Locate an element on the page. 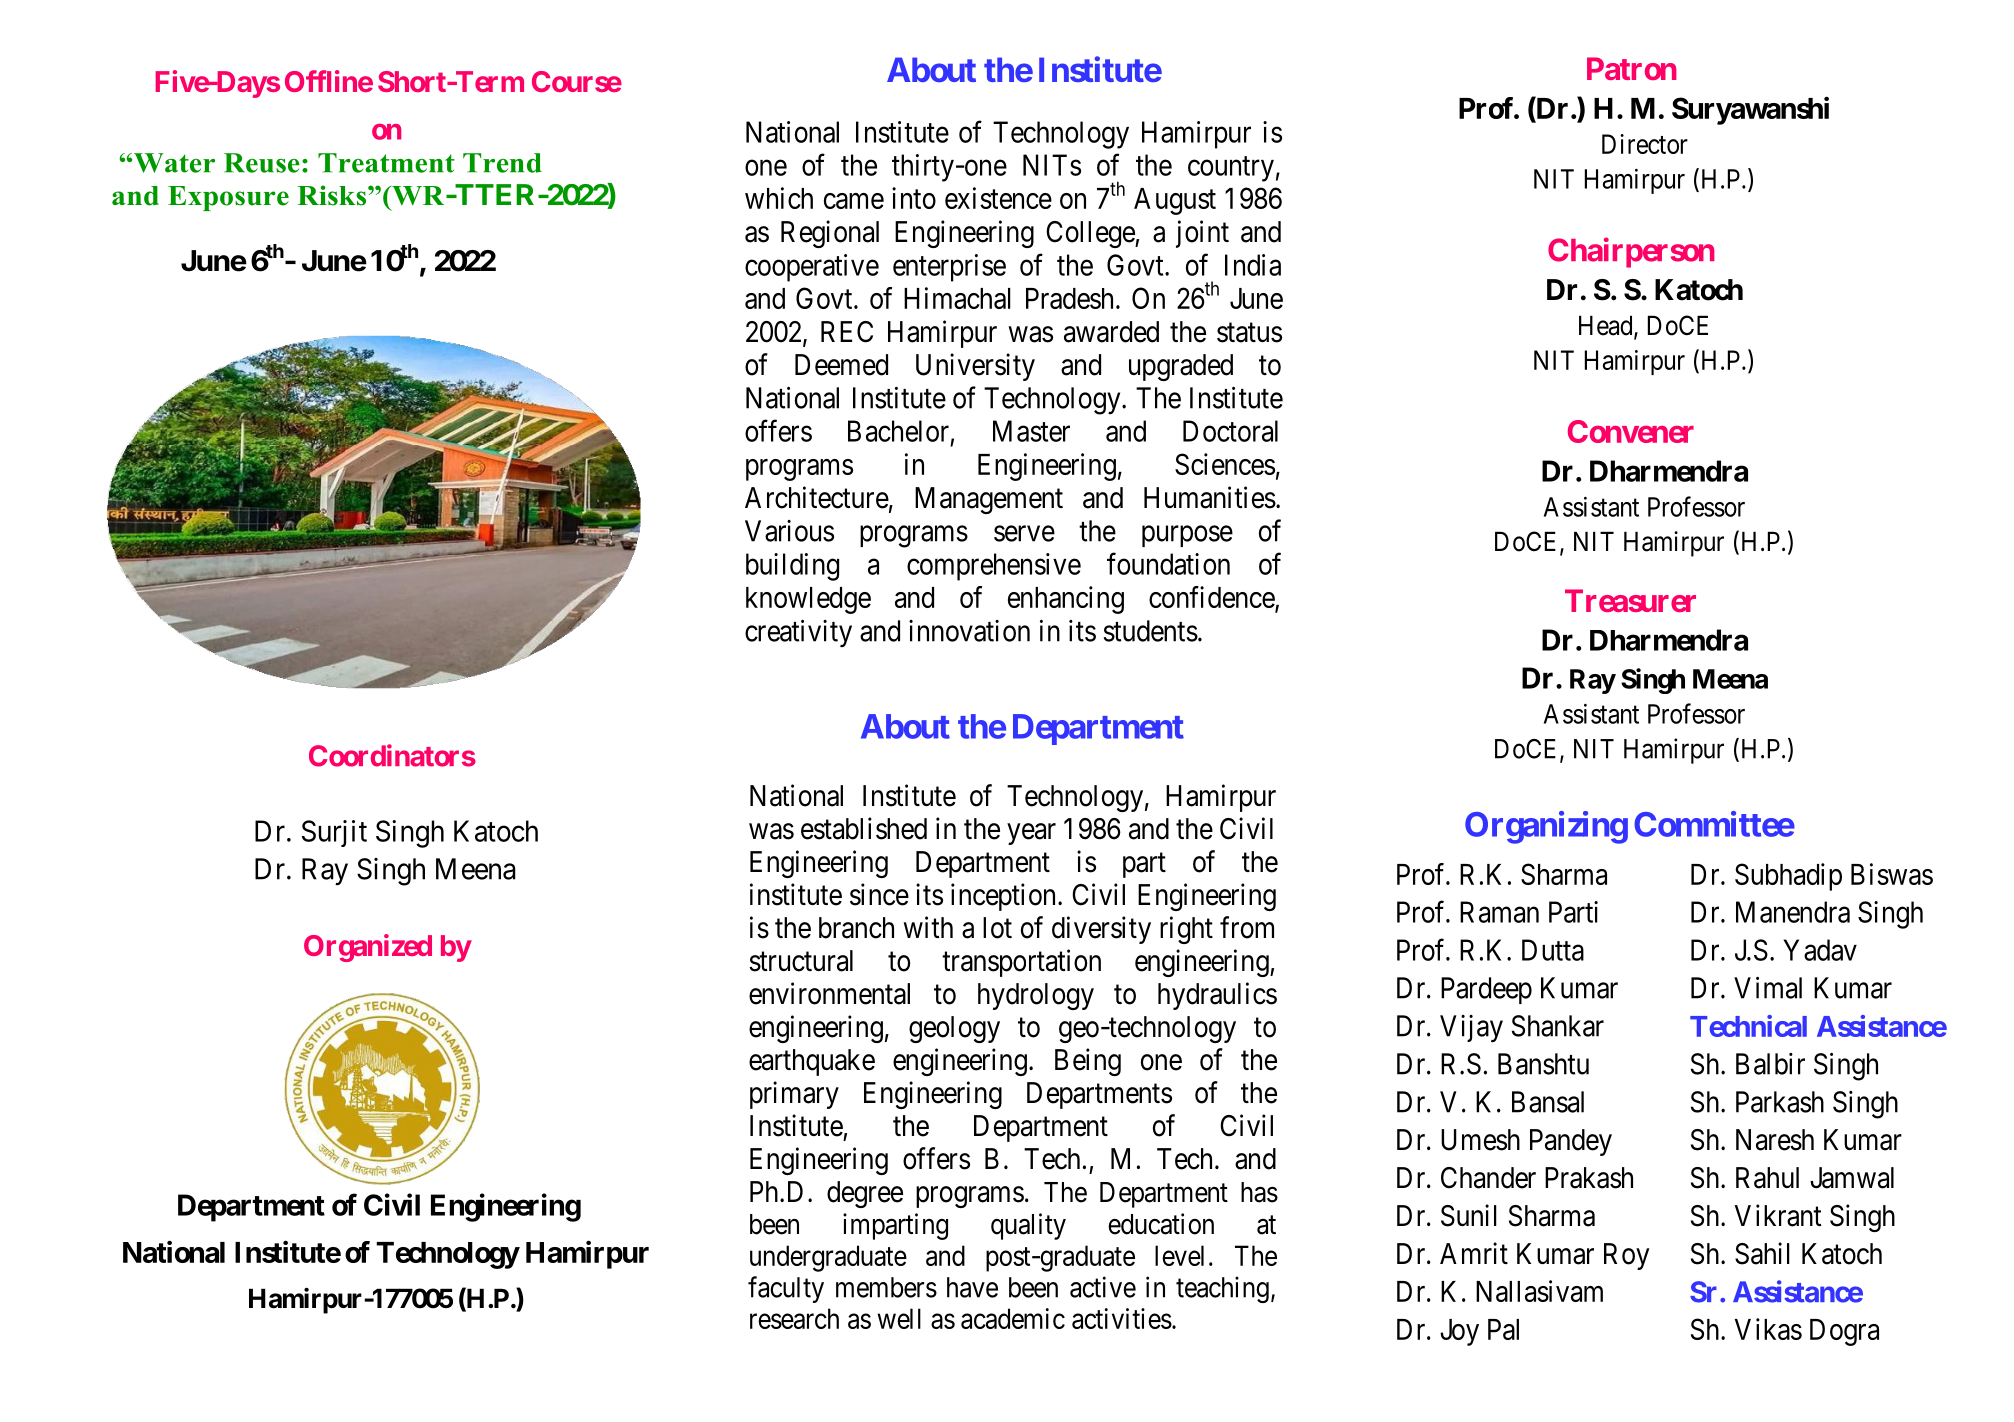 The height and width of the page is (1422, 2014). faculty is located at coordinates (786, 1289).
